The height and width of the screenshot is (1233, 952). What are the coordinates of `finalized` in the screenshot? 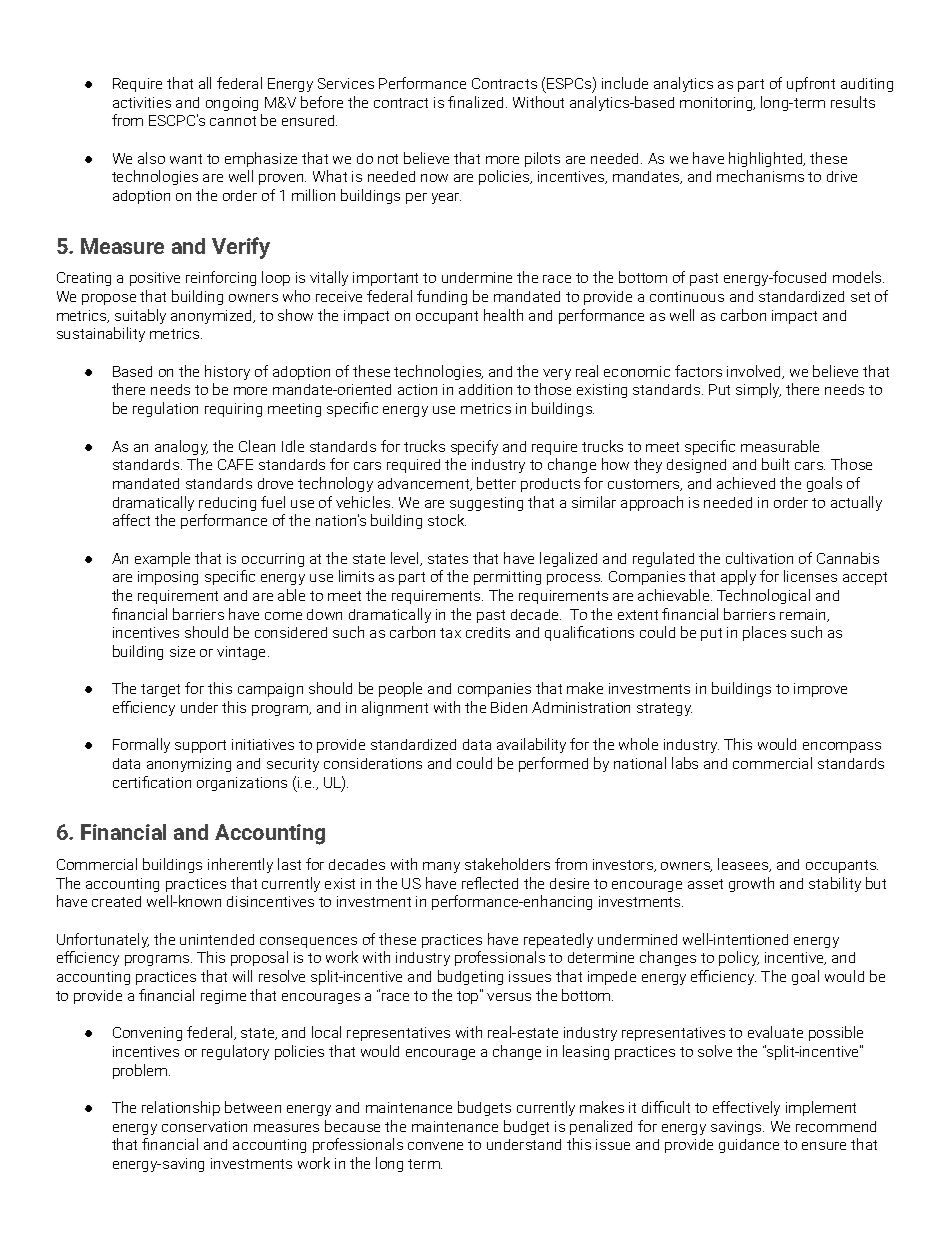 It's located at (475, 102).
